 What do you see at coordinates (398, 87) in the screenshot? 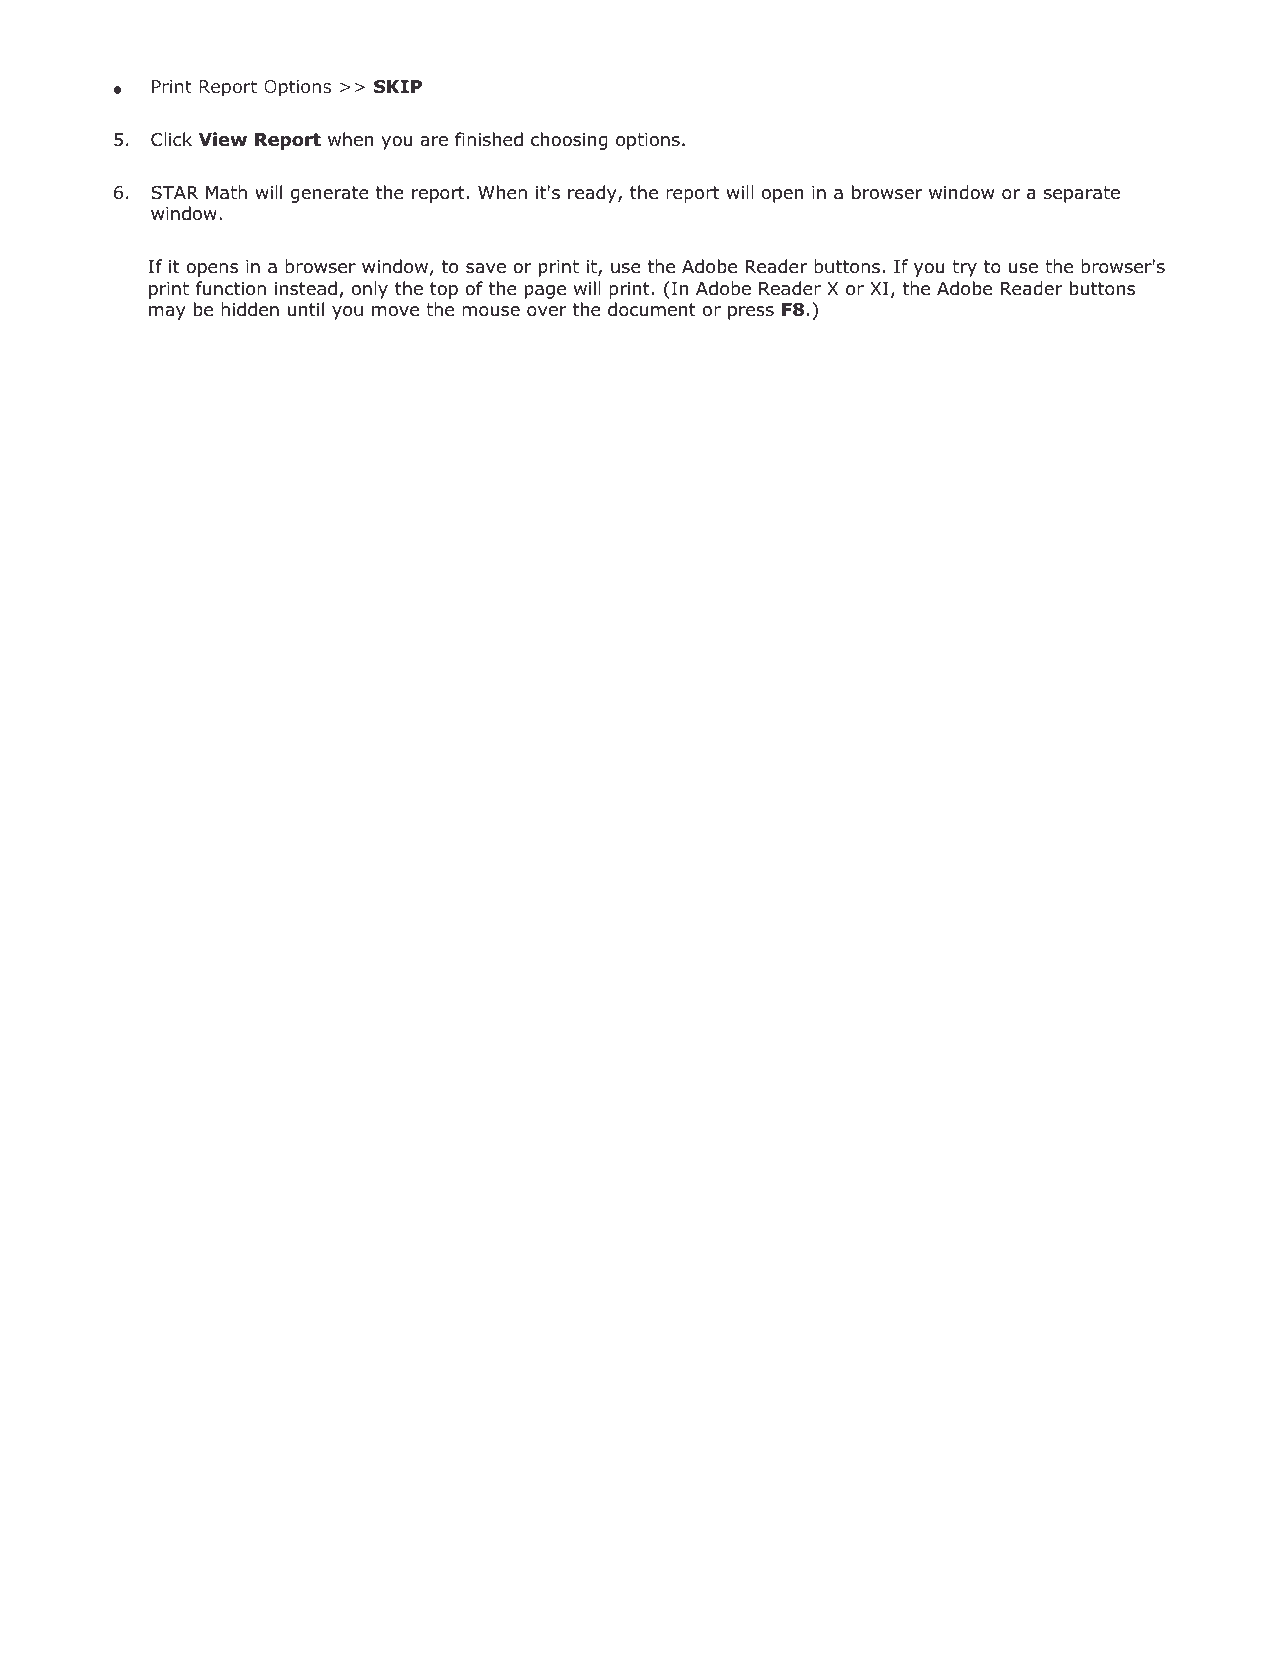
I see `SKIP` at bounding box center [398, 87].
